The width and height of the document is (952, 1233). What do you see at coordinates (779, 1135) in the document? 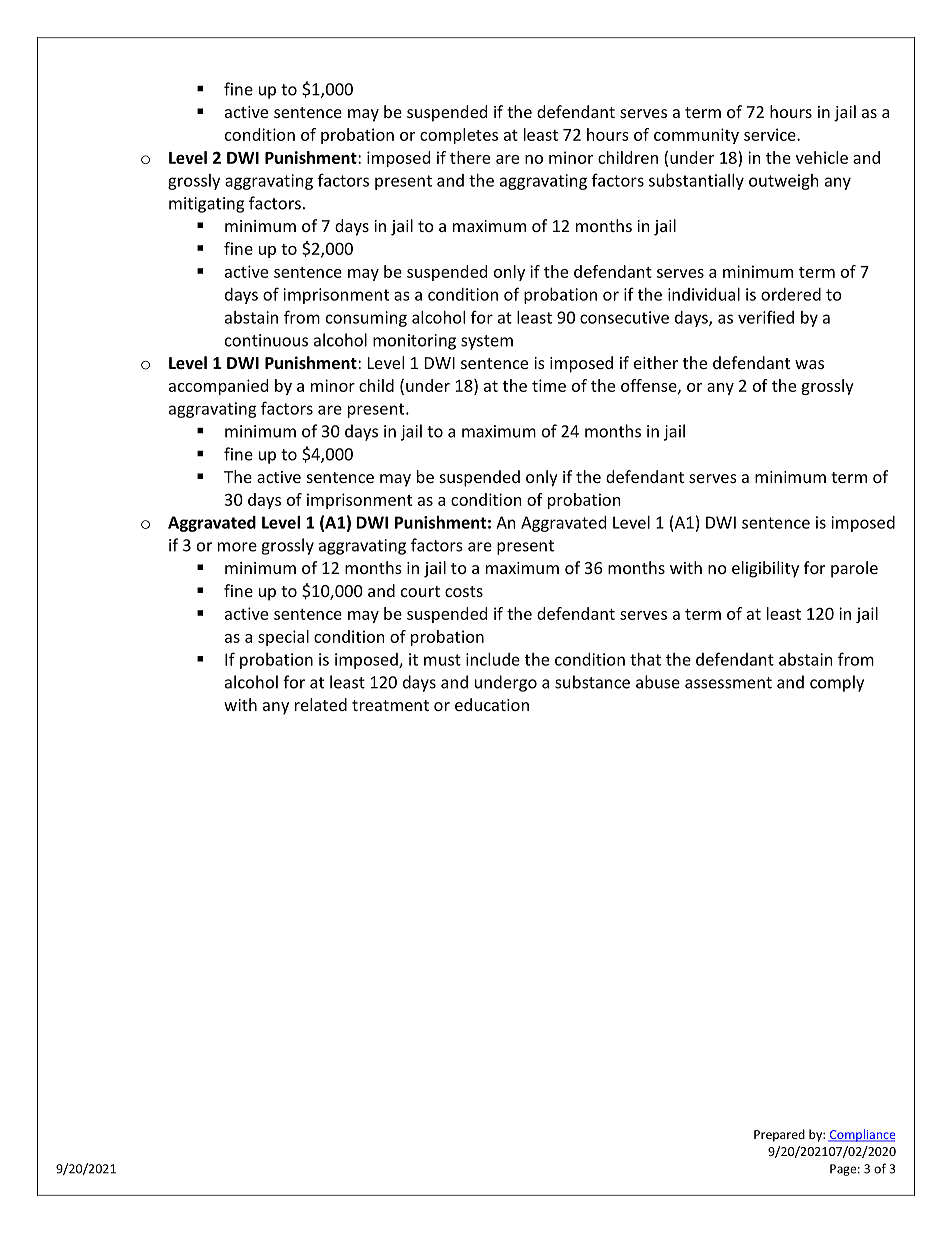
I see `Prepared` at bounding box center [779, 1135].
